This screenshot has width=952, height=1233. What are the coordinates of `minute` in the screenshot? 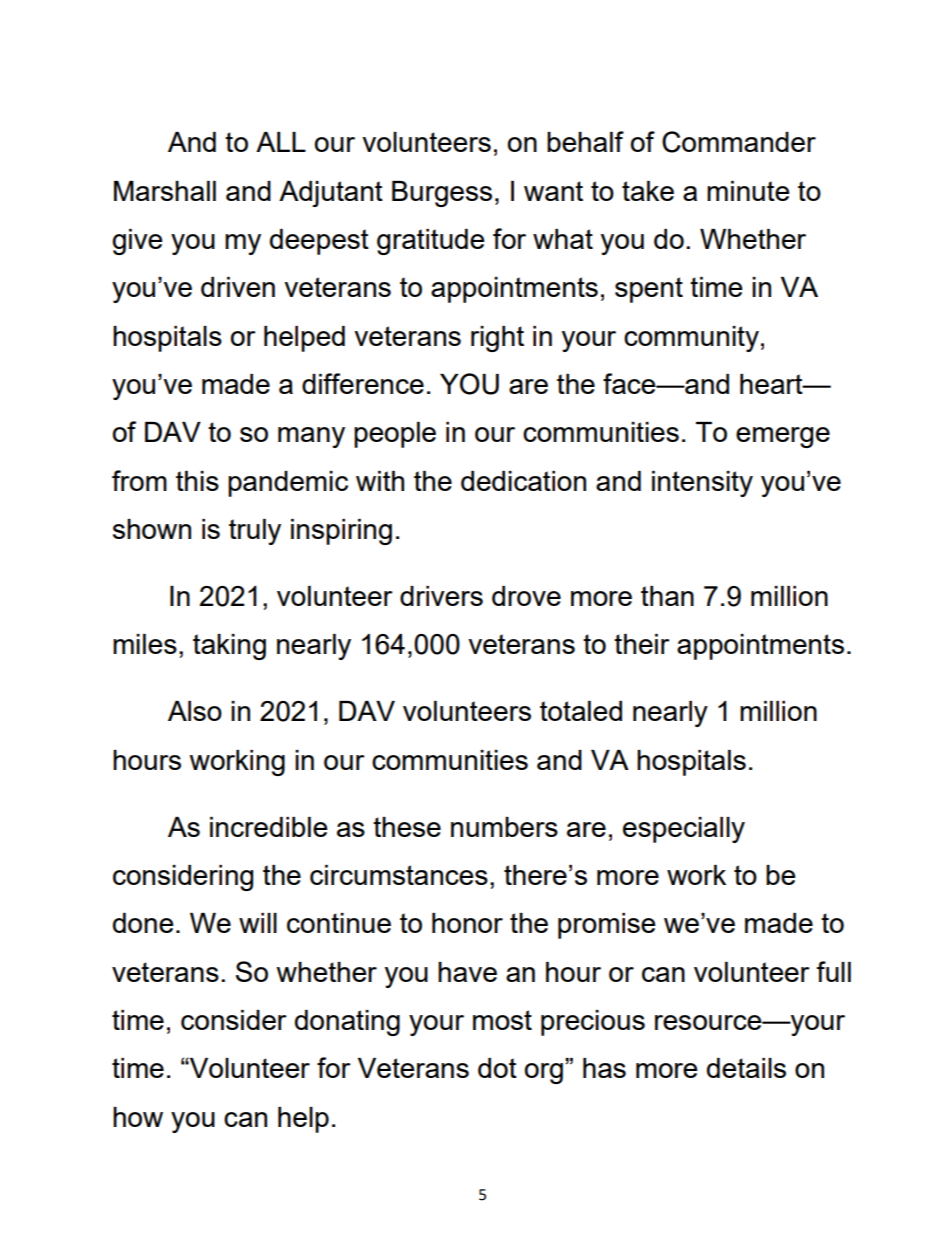 It's located at (748, 191).
